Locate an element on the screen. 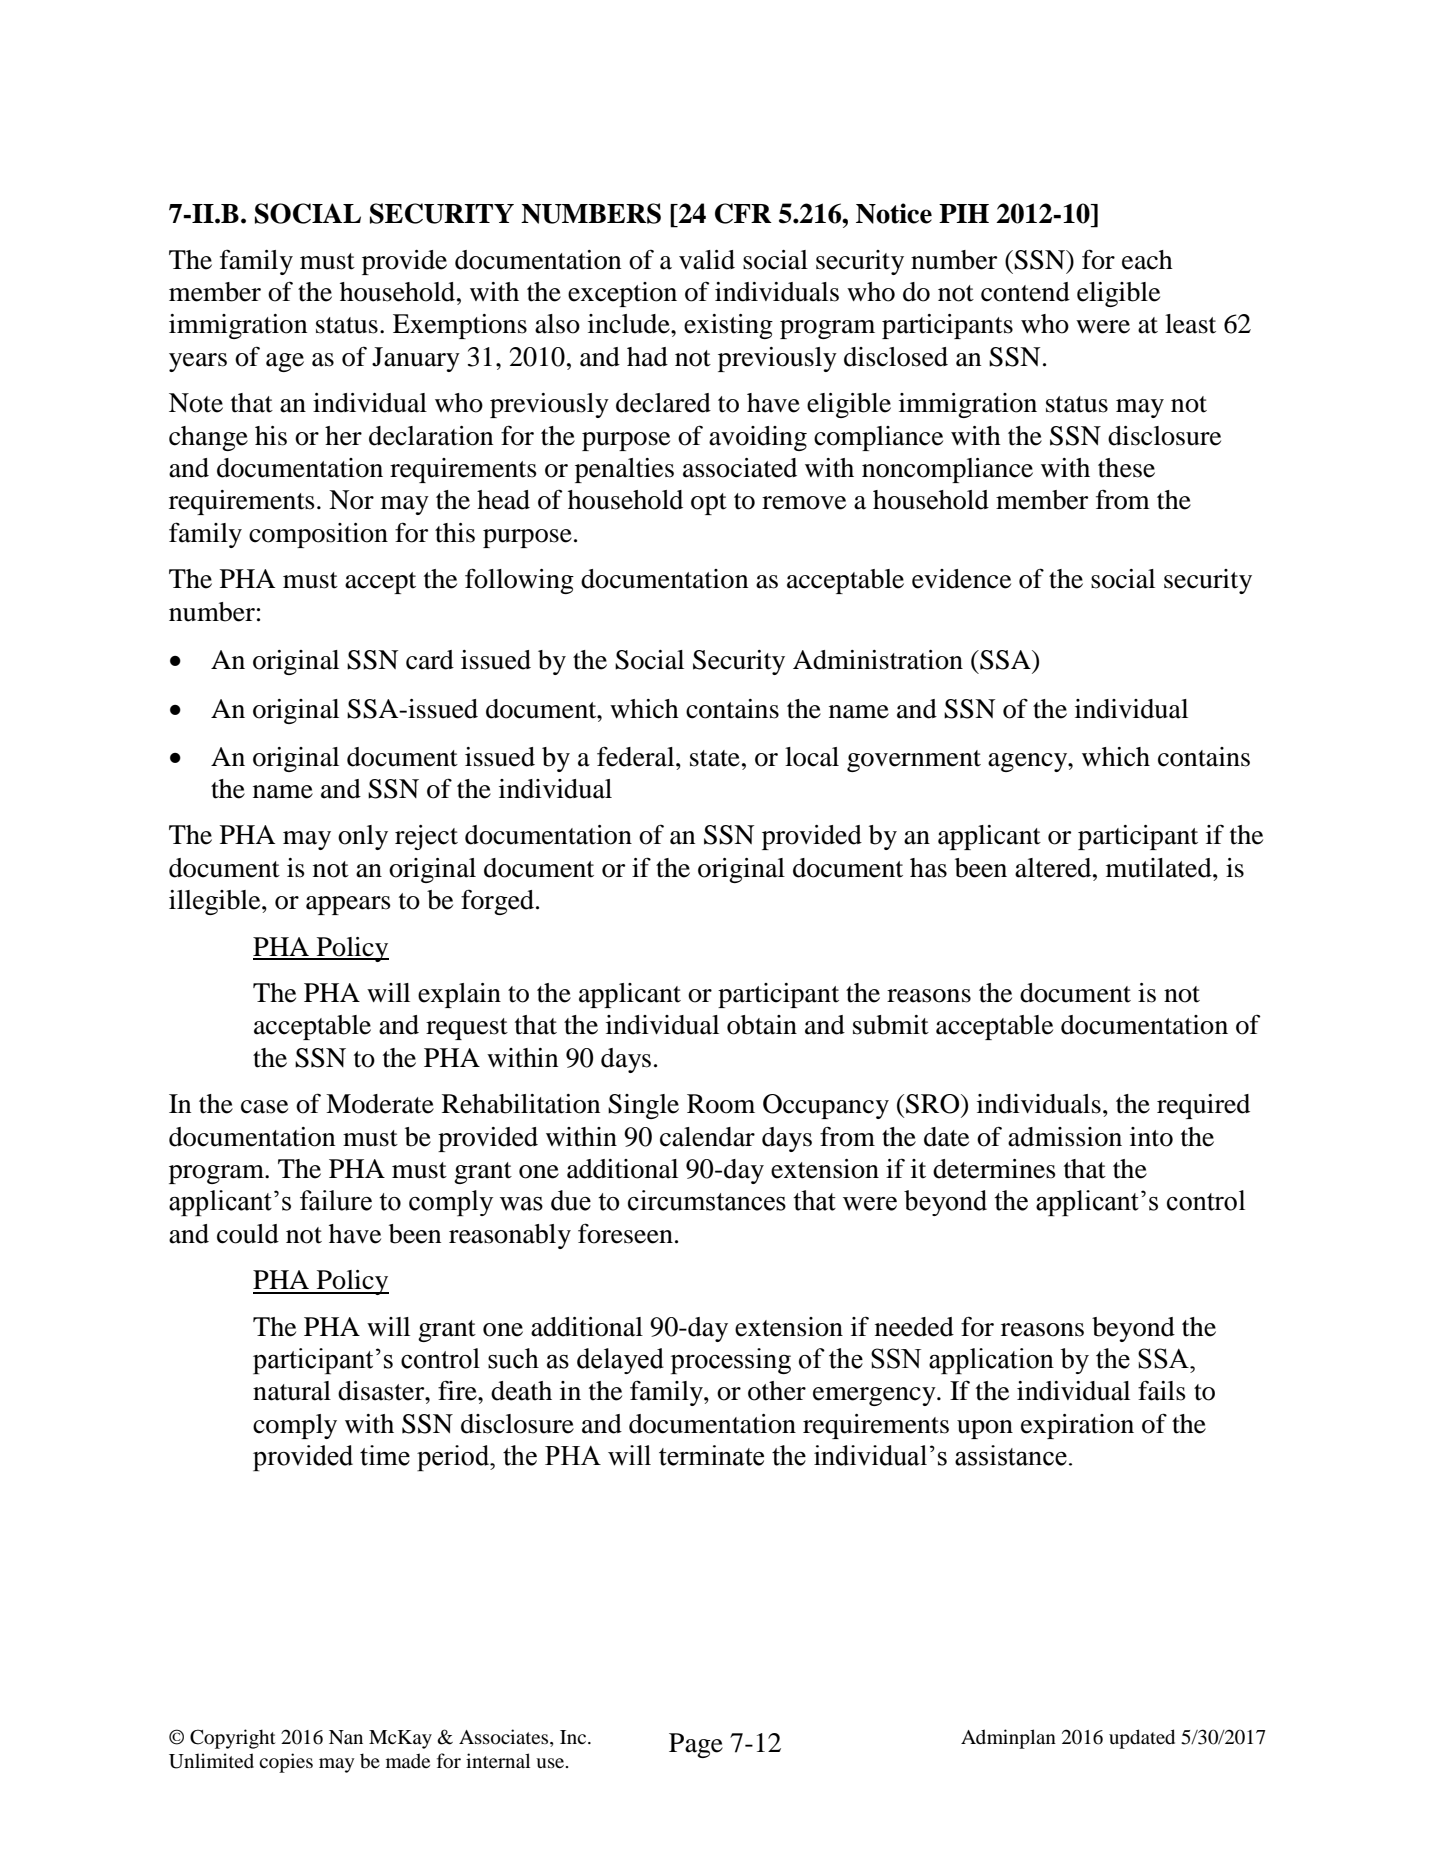  evidence is located at coordinates (961, 579).
